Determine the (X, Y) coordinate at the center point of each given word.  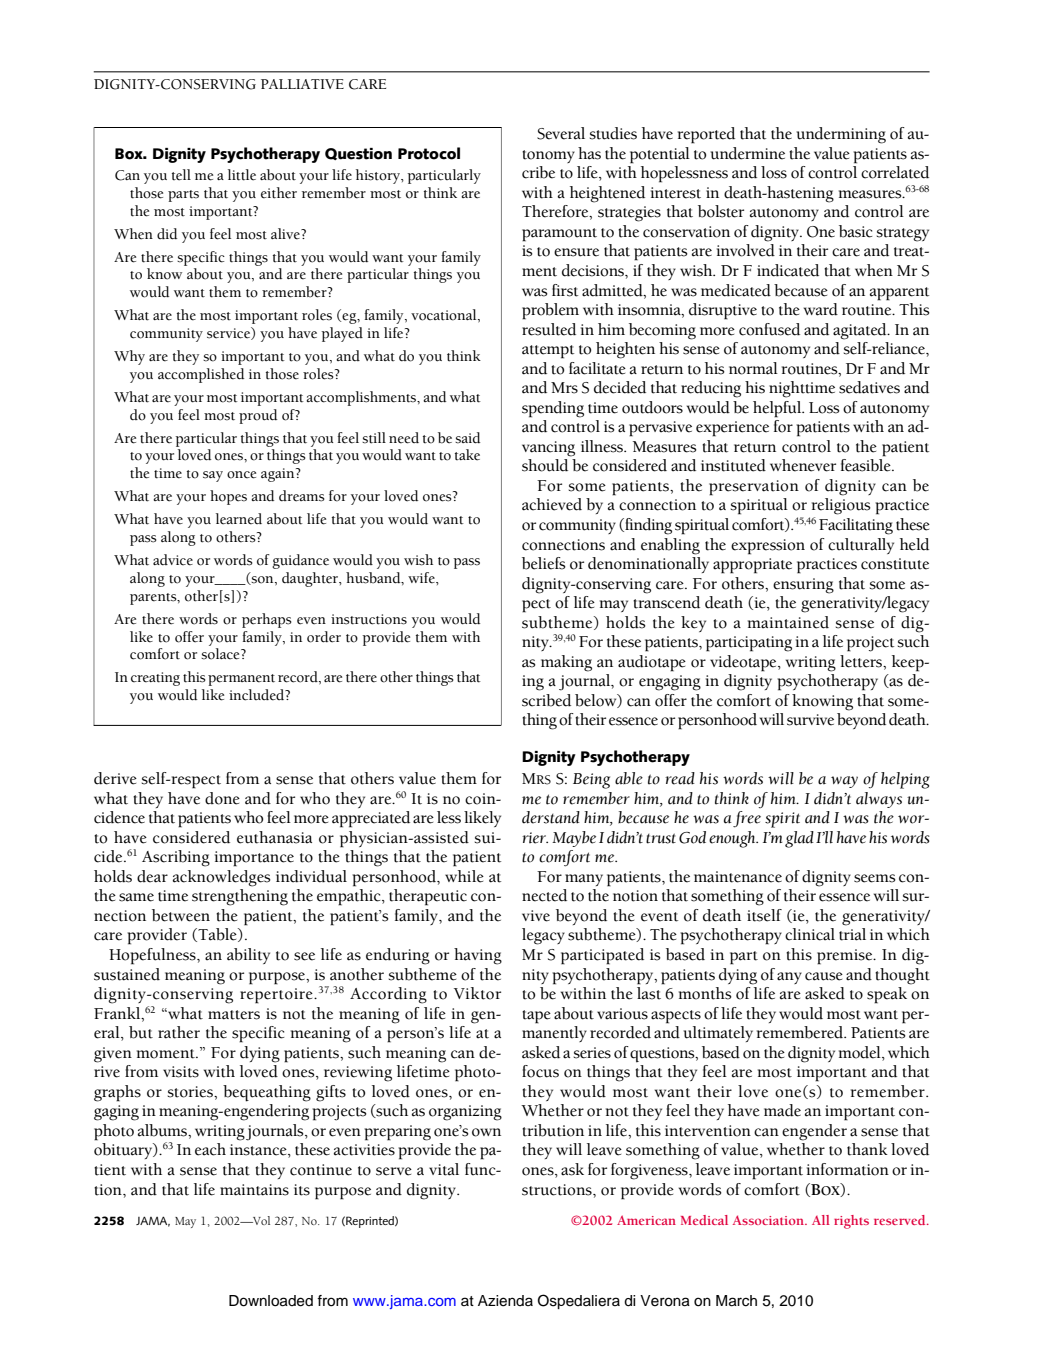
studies (613, 133)
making (566, 663)
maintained (788, 622)
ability (248, 956)
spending (553, 409)
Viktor (477, 993)
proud (258, 416)
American (646, 1220)
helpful (778, 409)
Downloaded (271, 1301)
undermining (841, 135)
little (242, 175)
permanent (241, 680)
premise (846, 957)
